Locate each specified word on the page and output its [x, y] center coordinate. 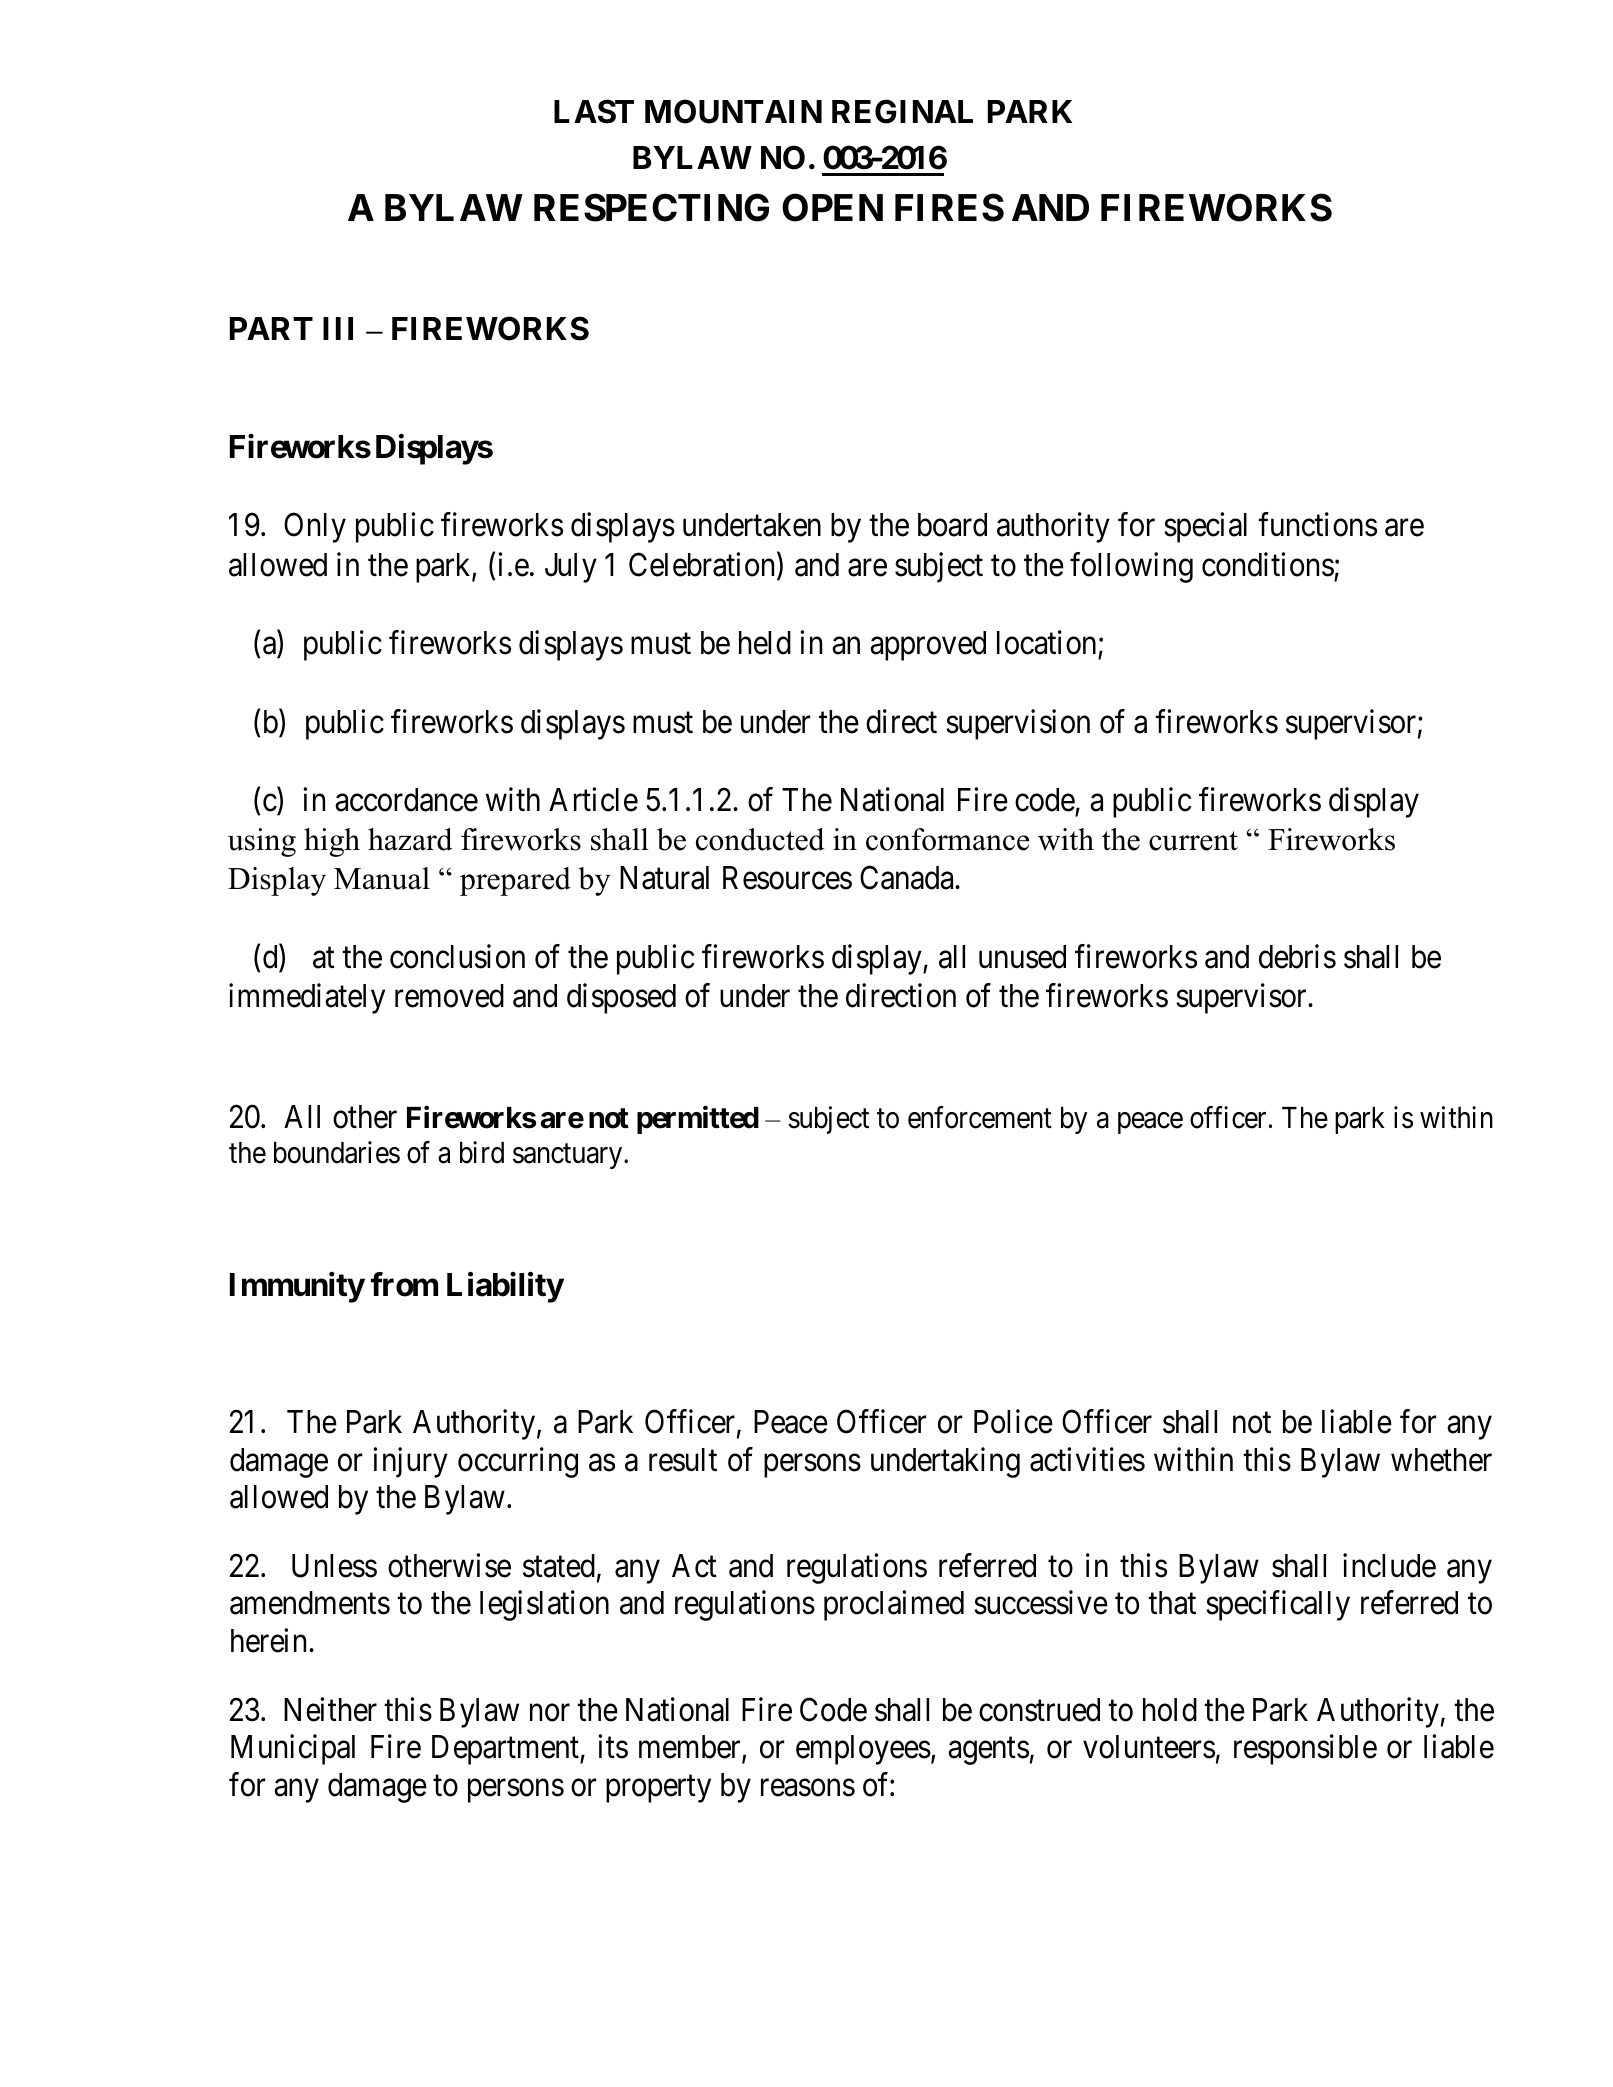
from [404, 1284]
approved [928, 646]
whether [1441, 1460]
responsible [1305, 1750]
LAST [594, 111]
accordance [406, 800]
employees [863, 1750]
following [1131, 567]
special [1205, 528]
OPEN [832, 207]
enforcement [980, 1117]
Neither [330, 1709]
